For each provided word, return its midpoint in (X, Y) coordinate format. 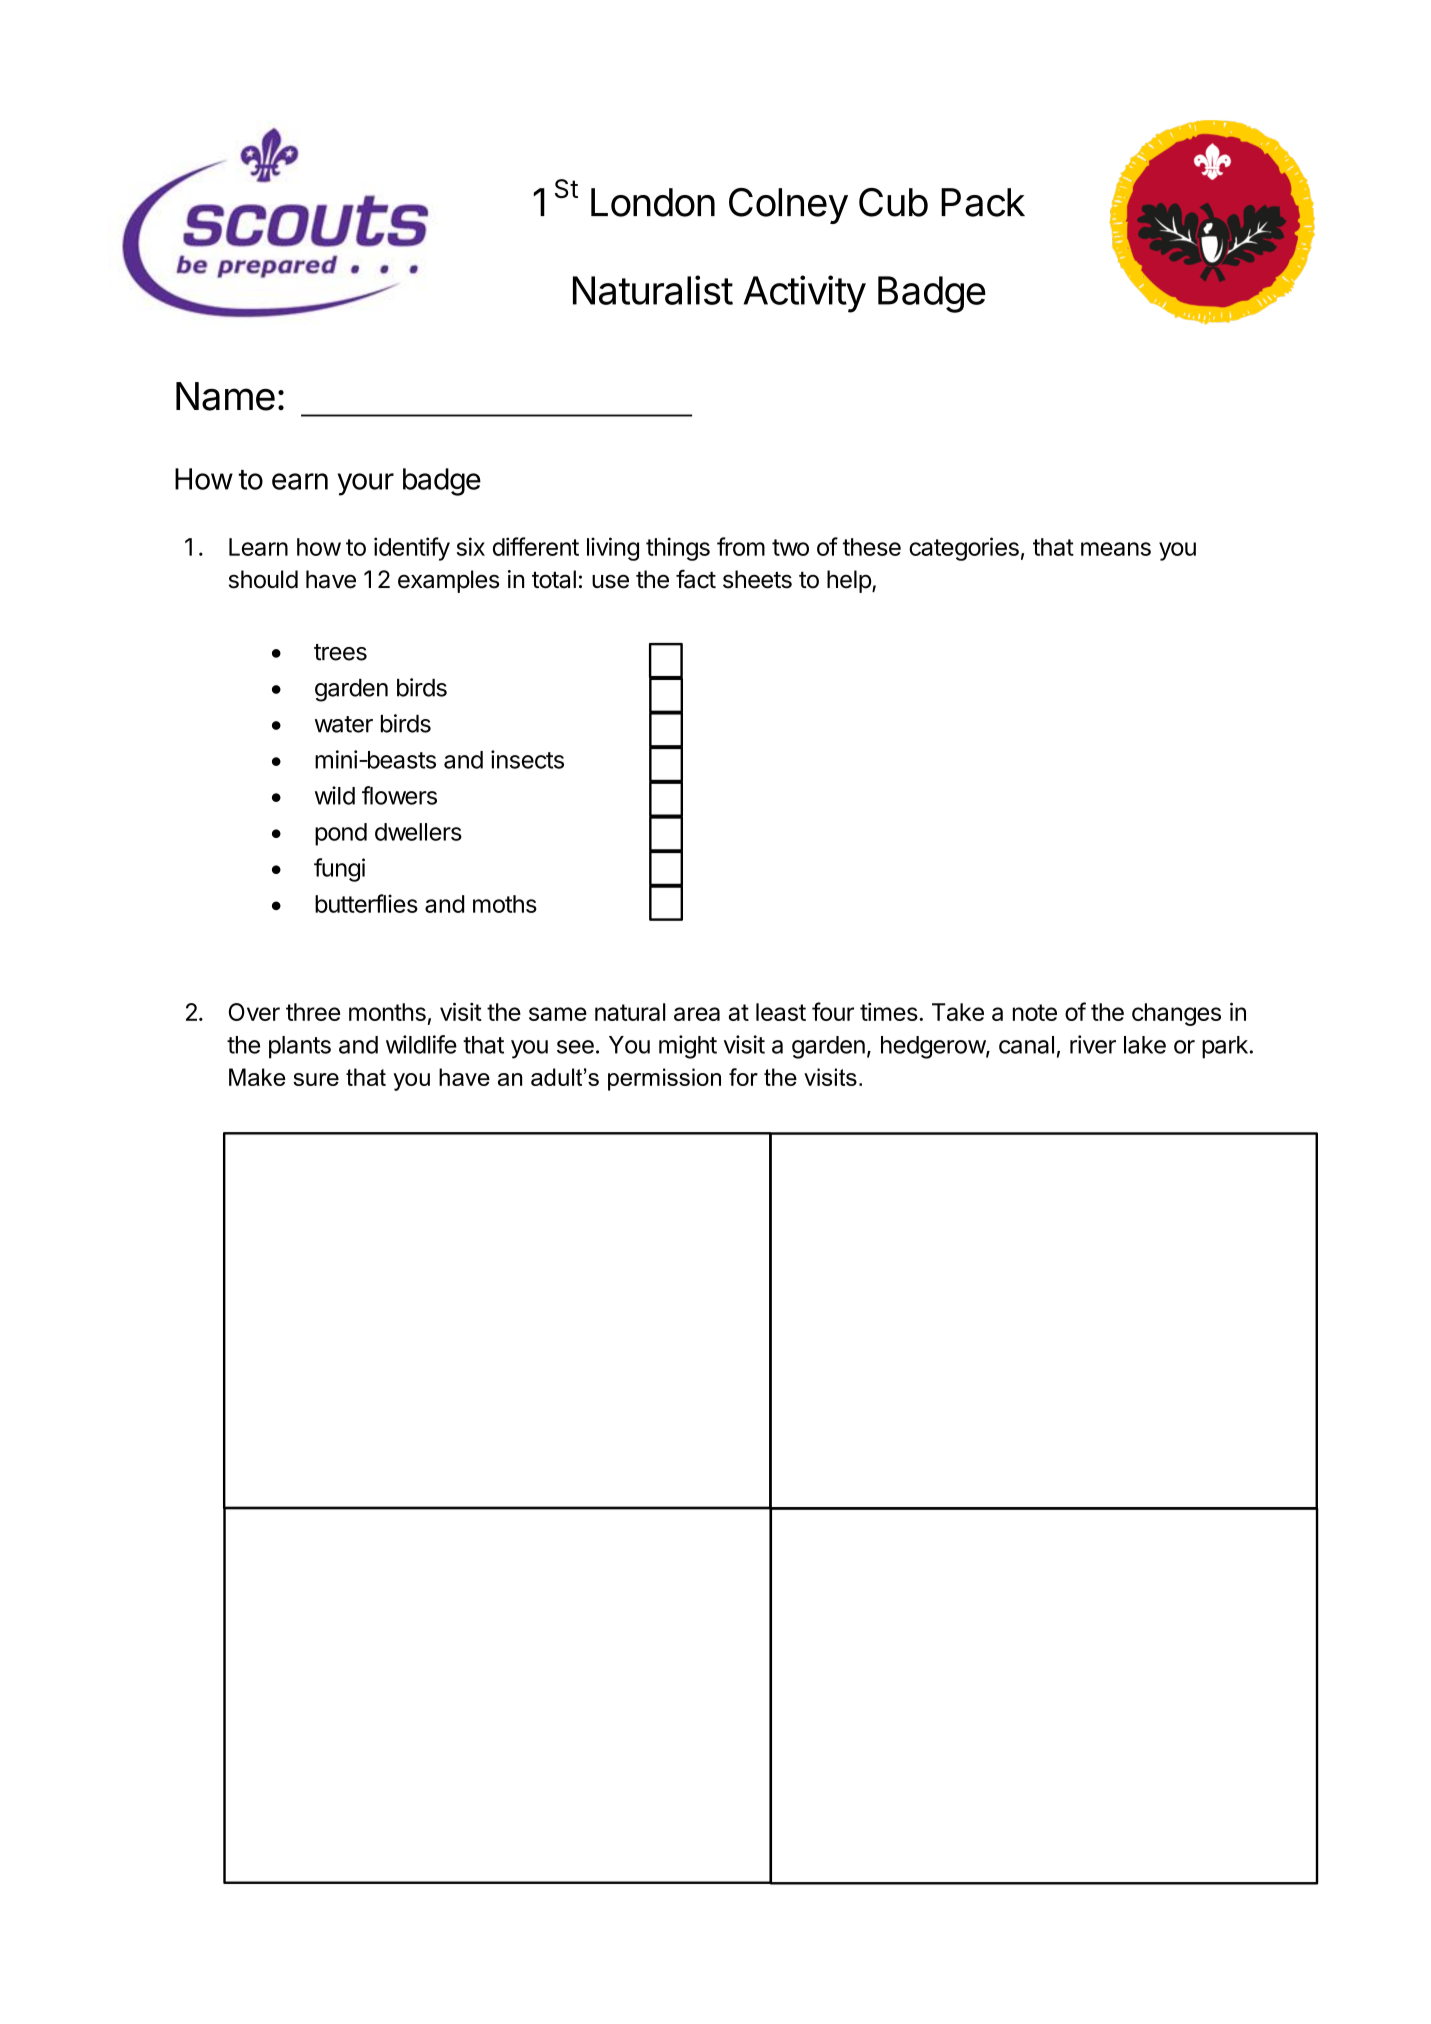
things (678, 549)
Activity (804, 294)
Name (225, 396)
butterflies (366, 903)
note (1035, 1012)
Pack (983, 202)
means (1116, 549)
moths (505, 904)
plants (300, 1047)
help (850, 581)
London (653, 202)
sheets (757, 579)
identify (412, 549)
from (741, 546)
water (344, 724)
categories (964, 549)
